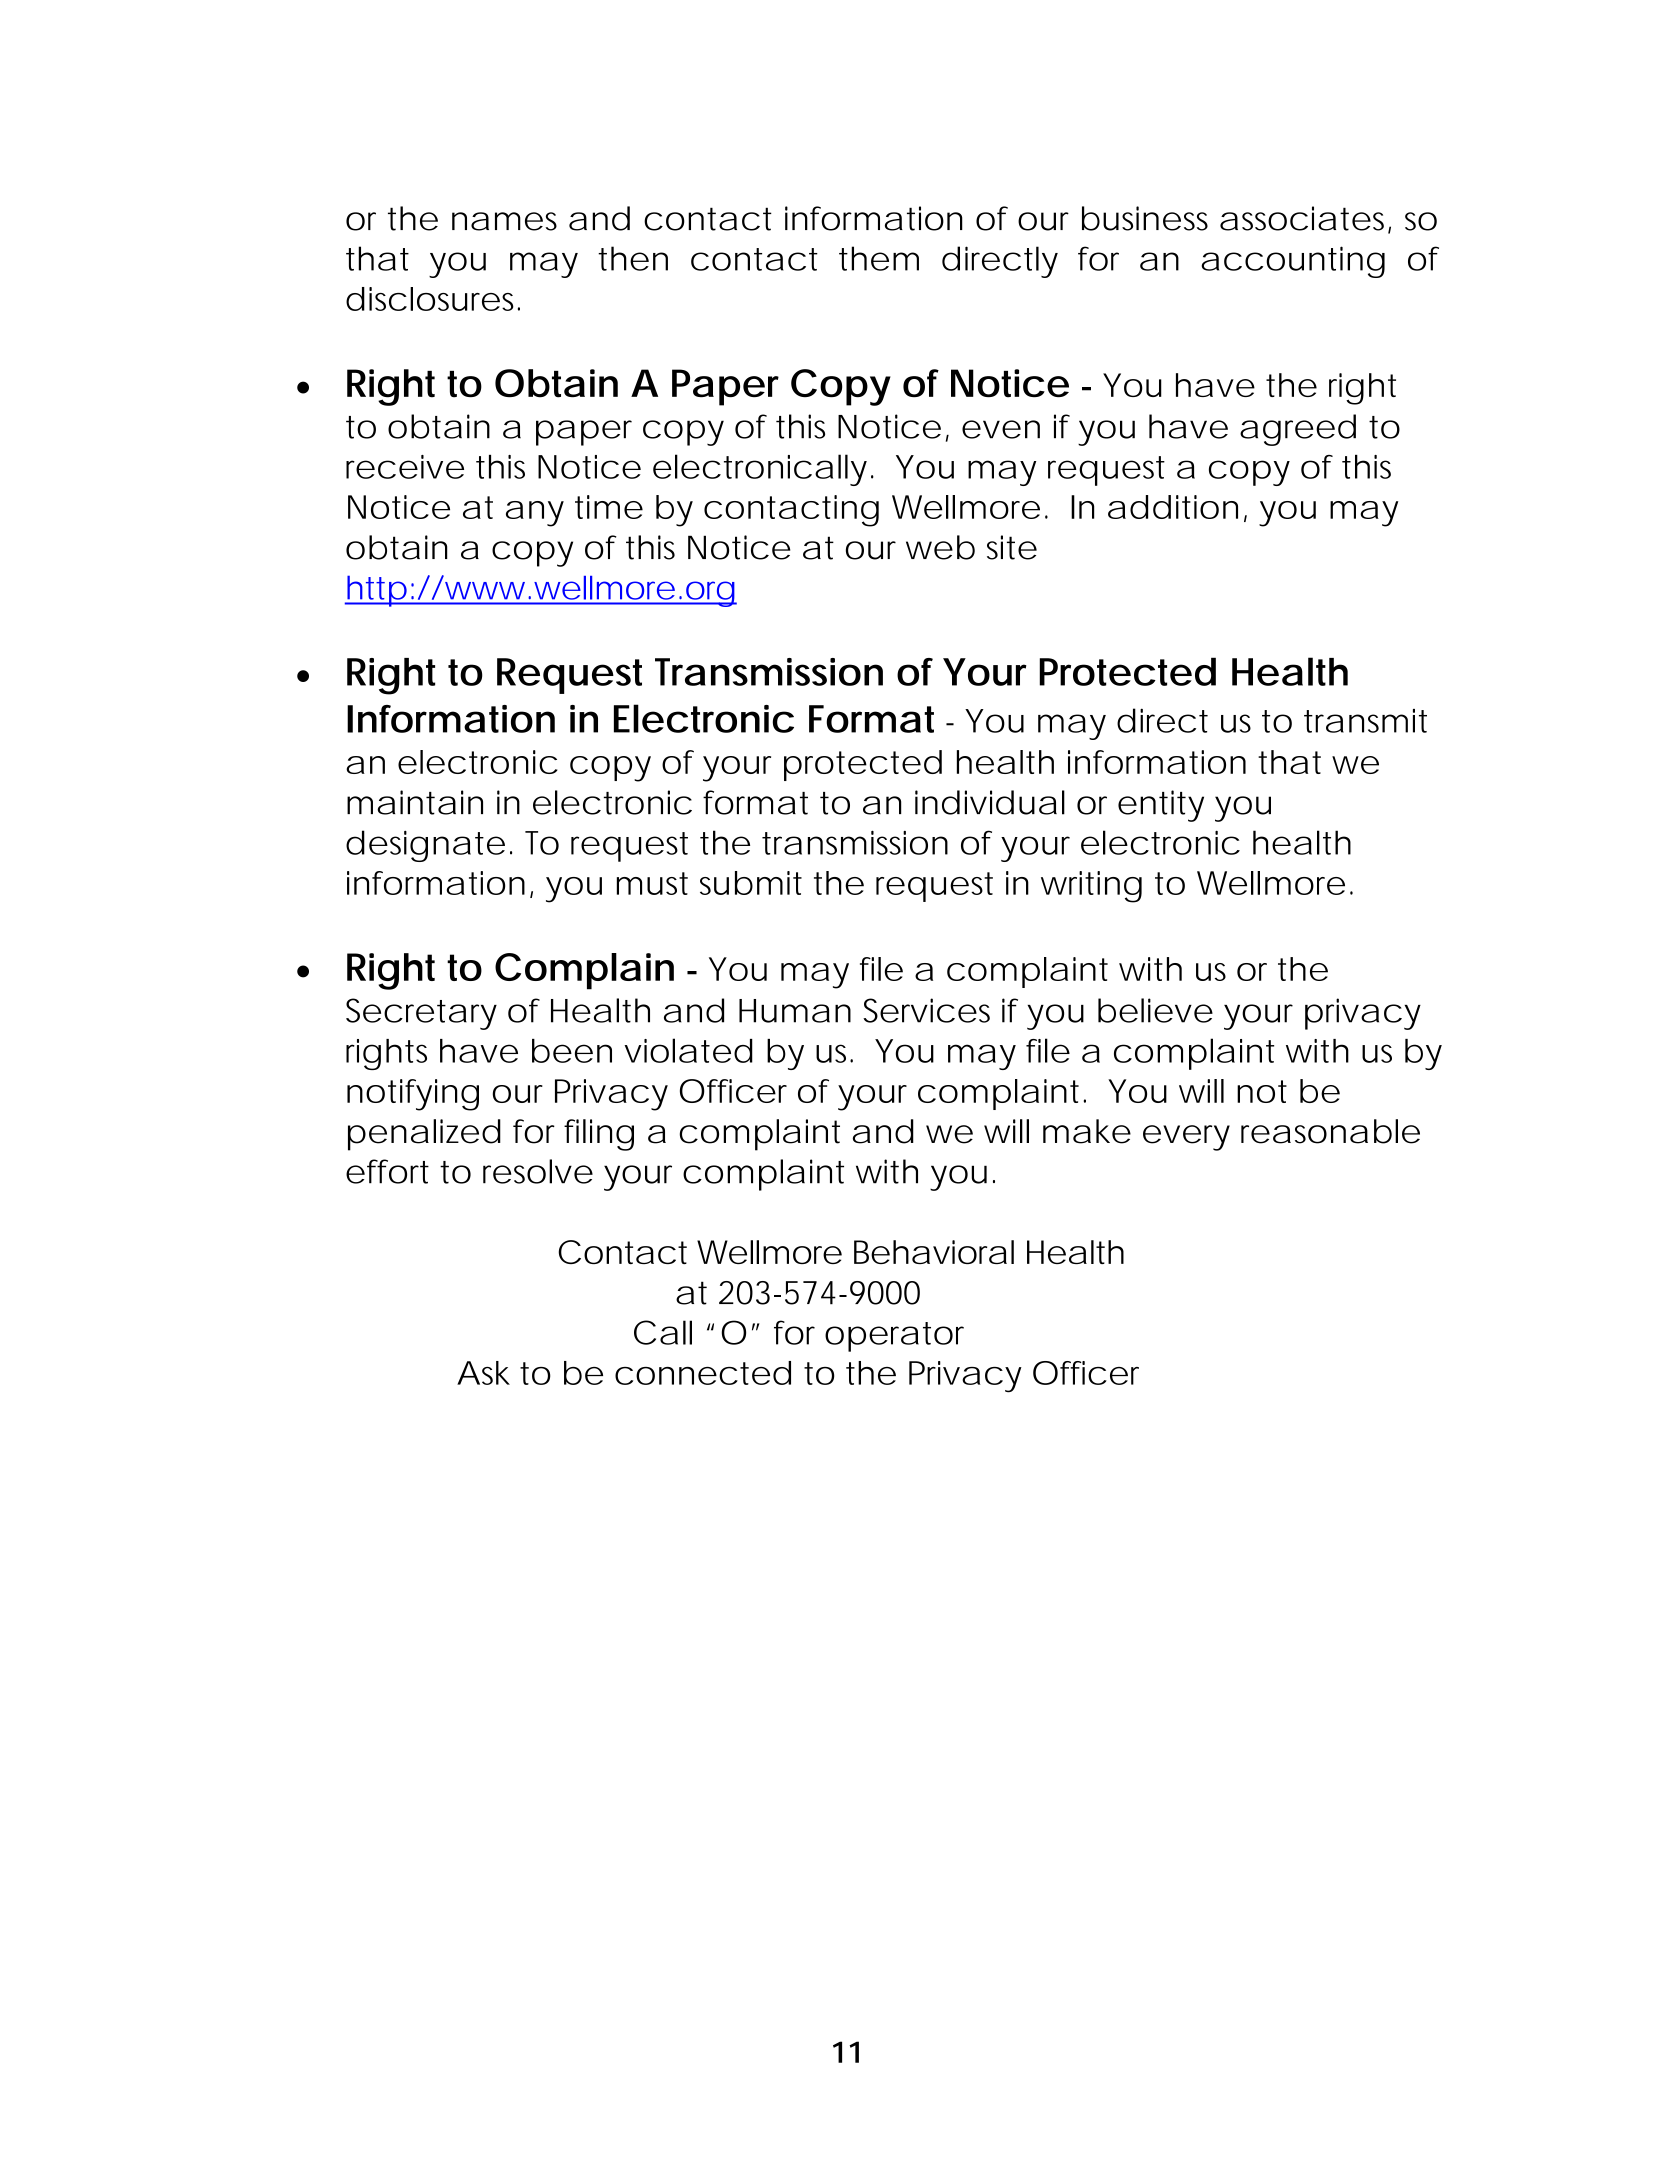 Image resolution: width=1675 pixels, height=2168 pixels. What do you see at coordinates (535, 514) in the screenshot?
I see `any` at bounding box center [535, 514].
